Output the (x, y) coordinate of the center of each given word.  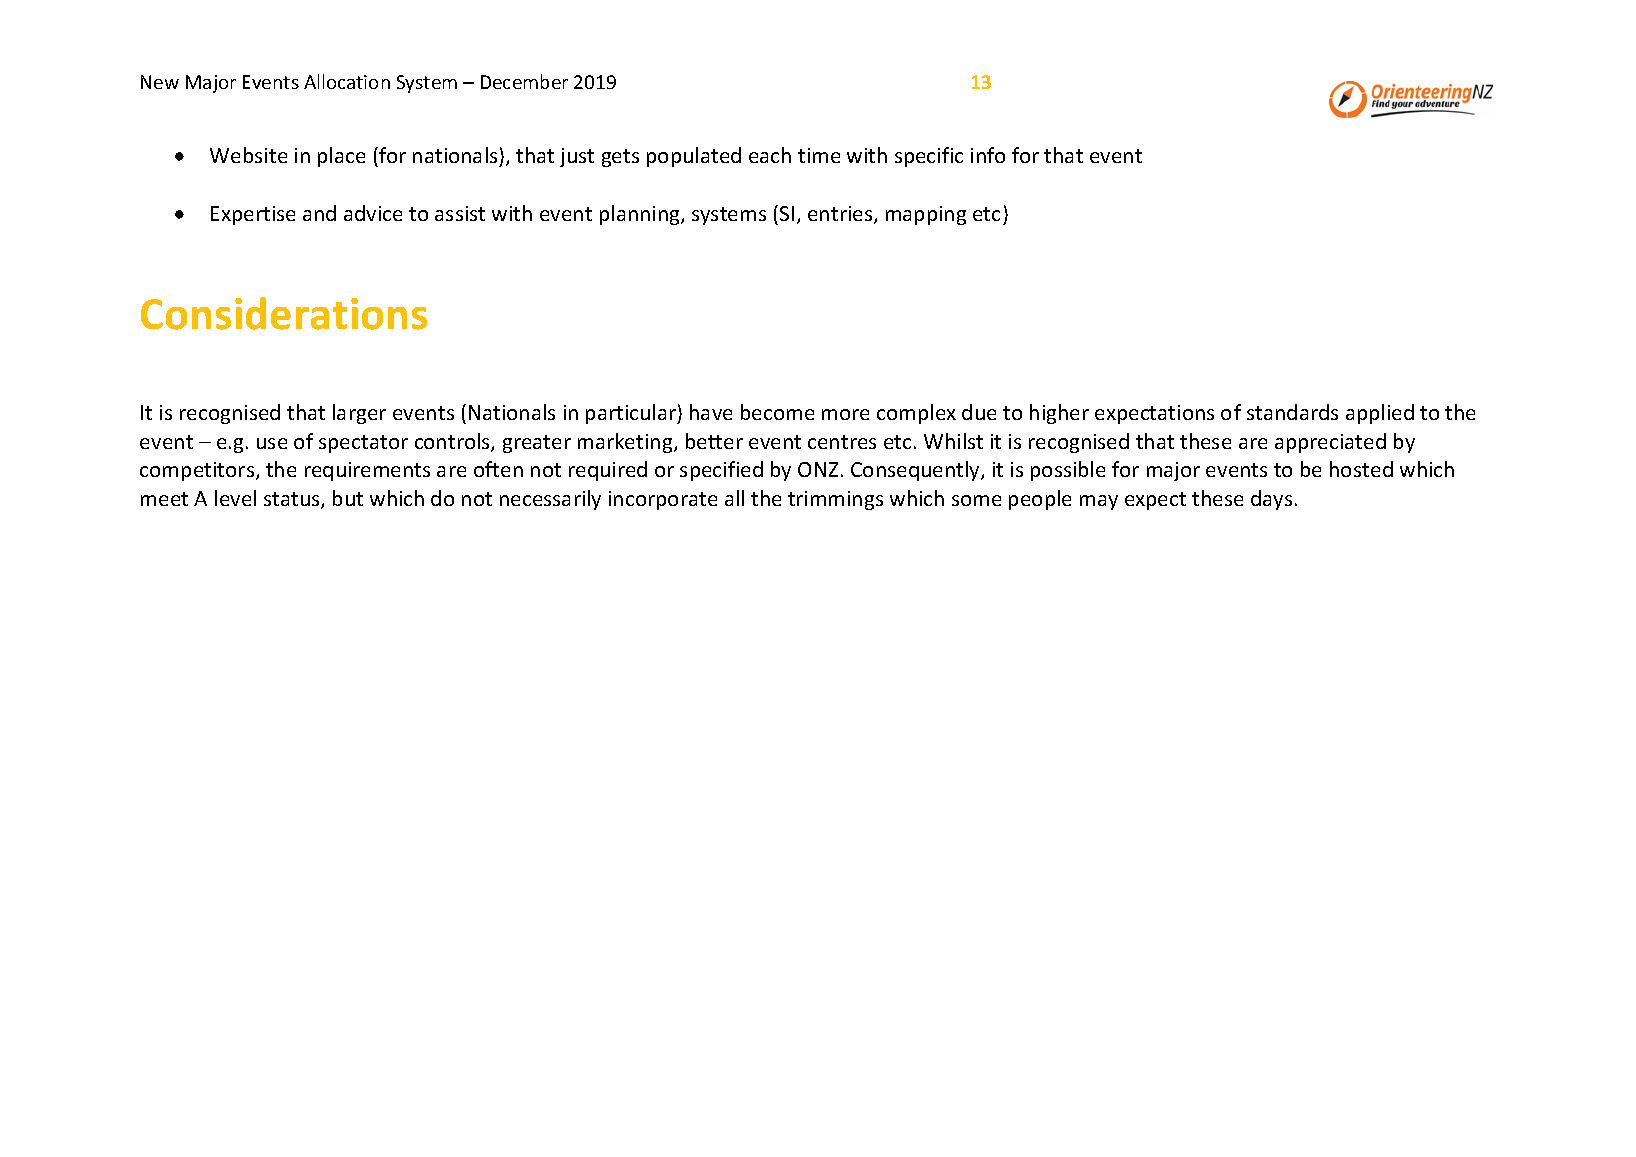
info (988, 155)
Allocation (347, 81)
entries (841, 215)
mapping (926, 215)
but (348, 498)
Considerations (284, 313)
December (524, 81)
